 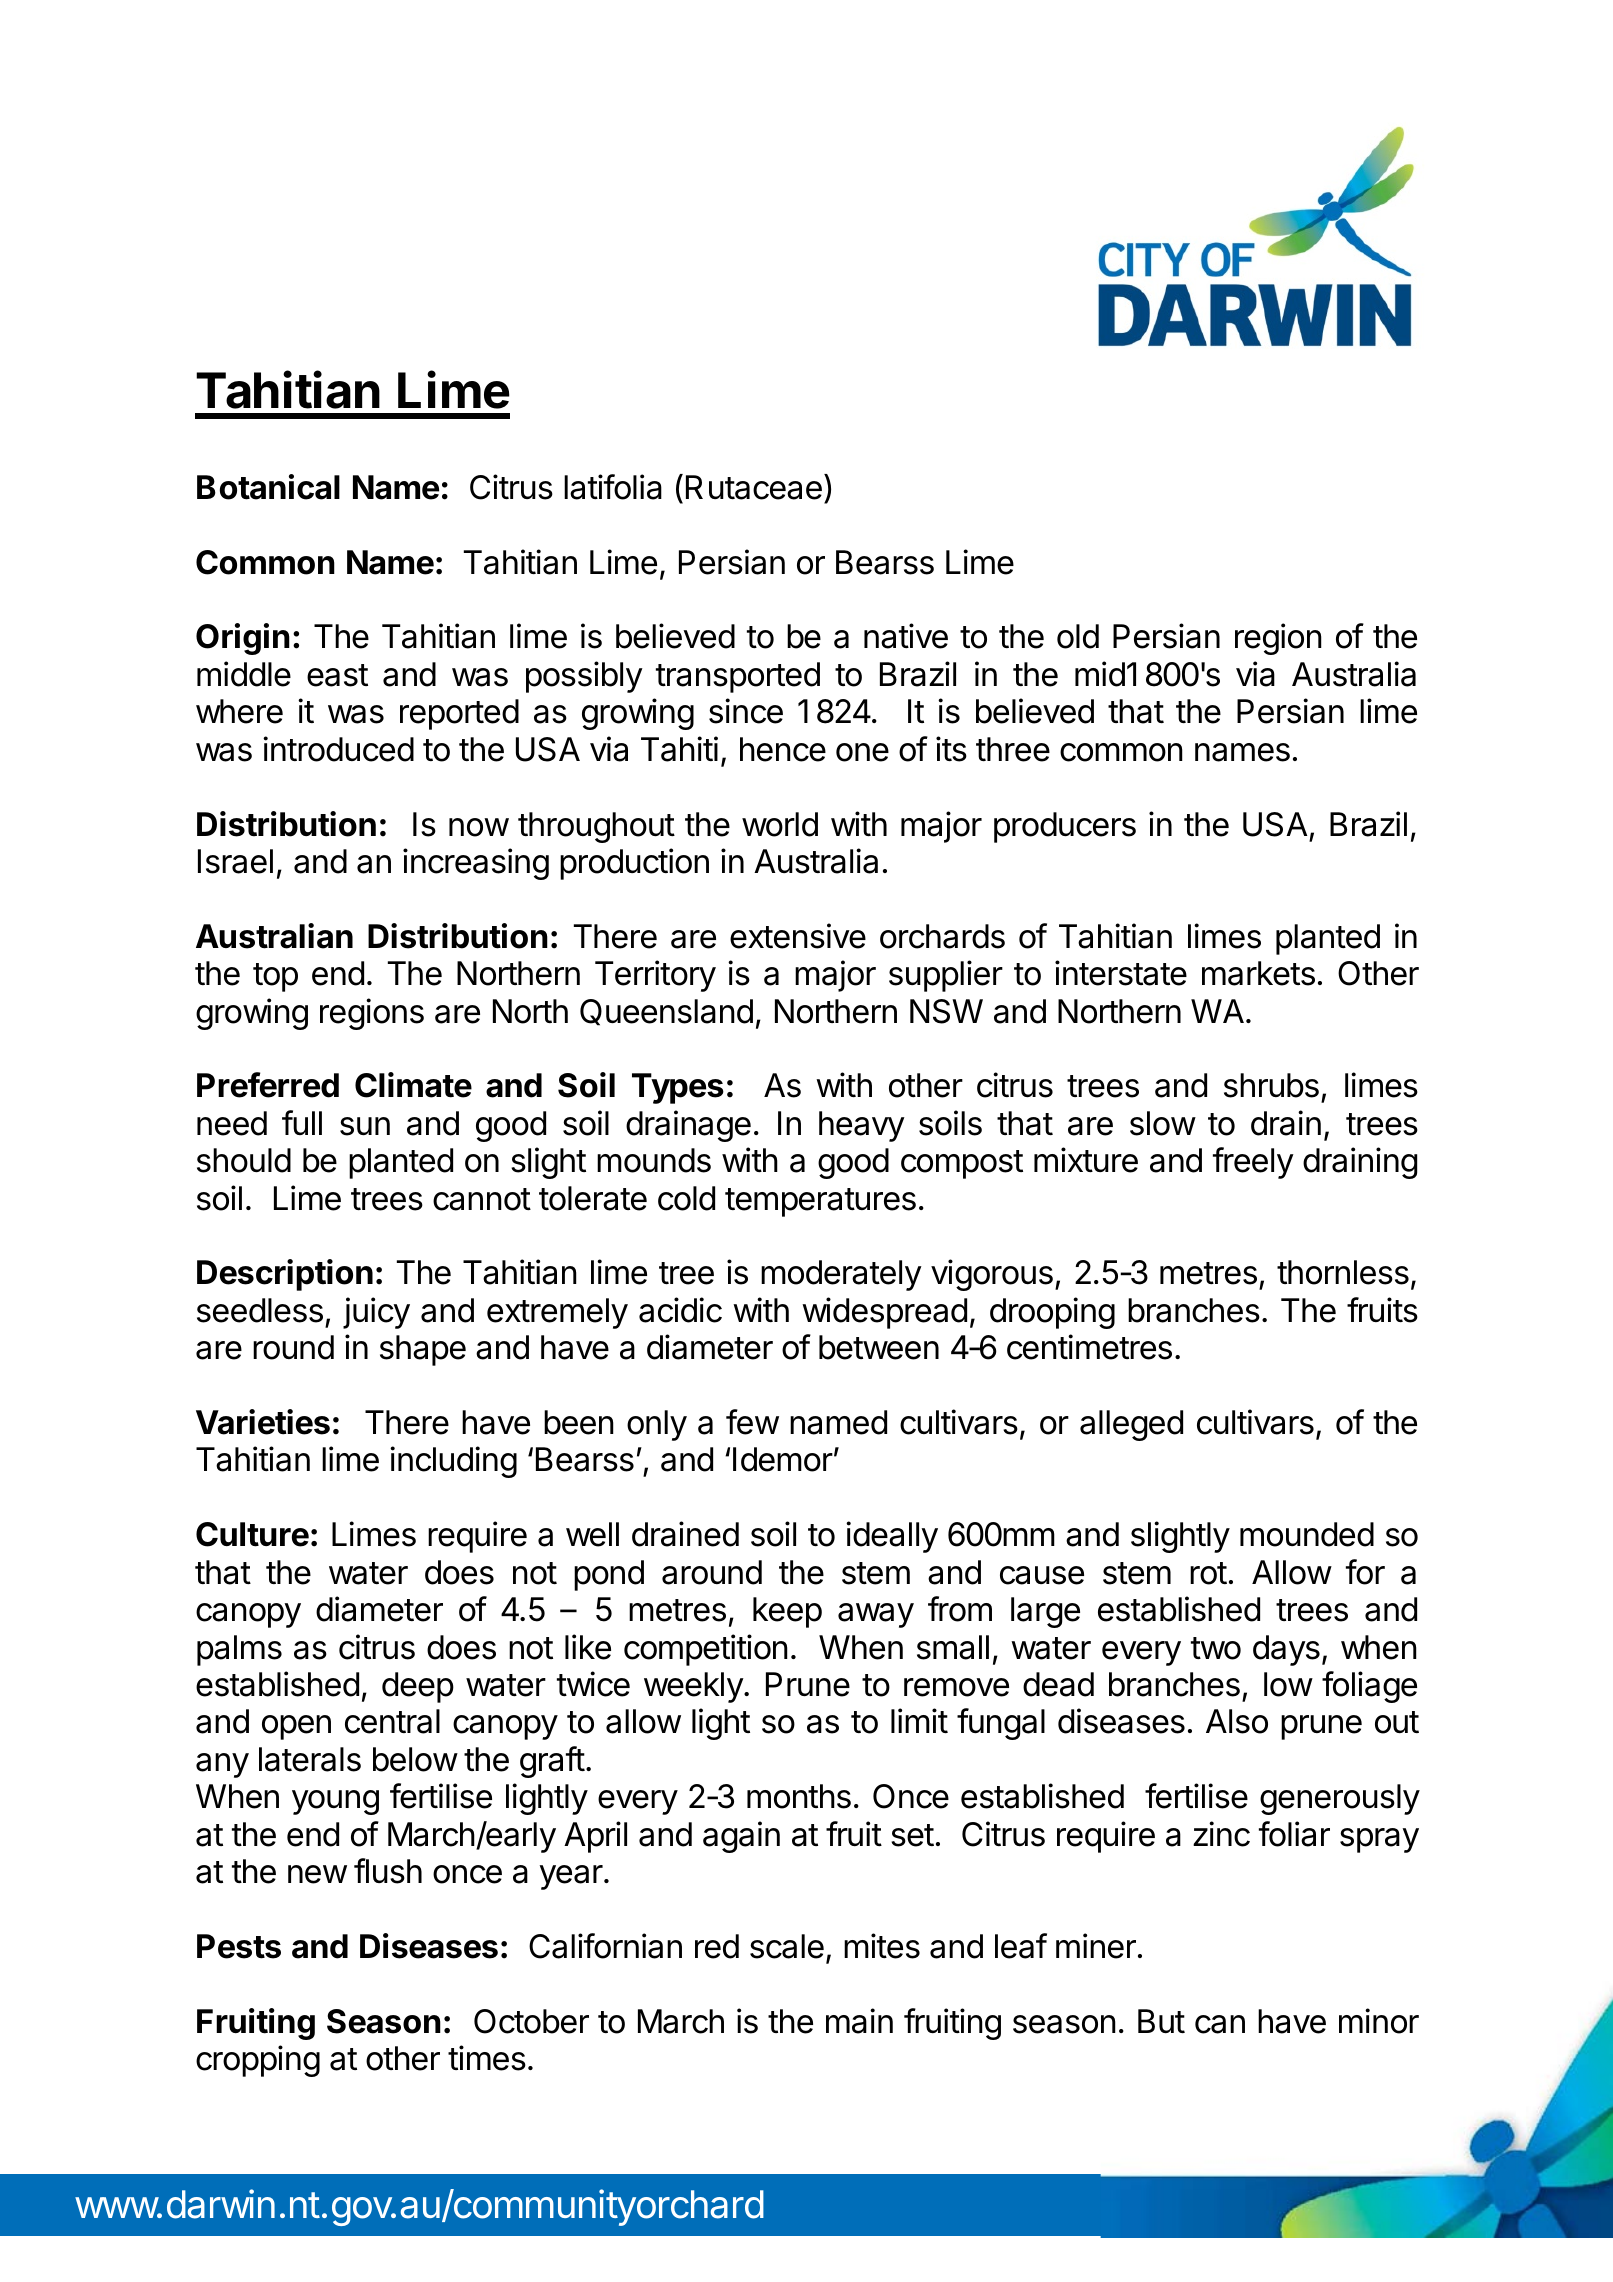 I want to click on Rutaceae, so click(x=754, y=487).
